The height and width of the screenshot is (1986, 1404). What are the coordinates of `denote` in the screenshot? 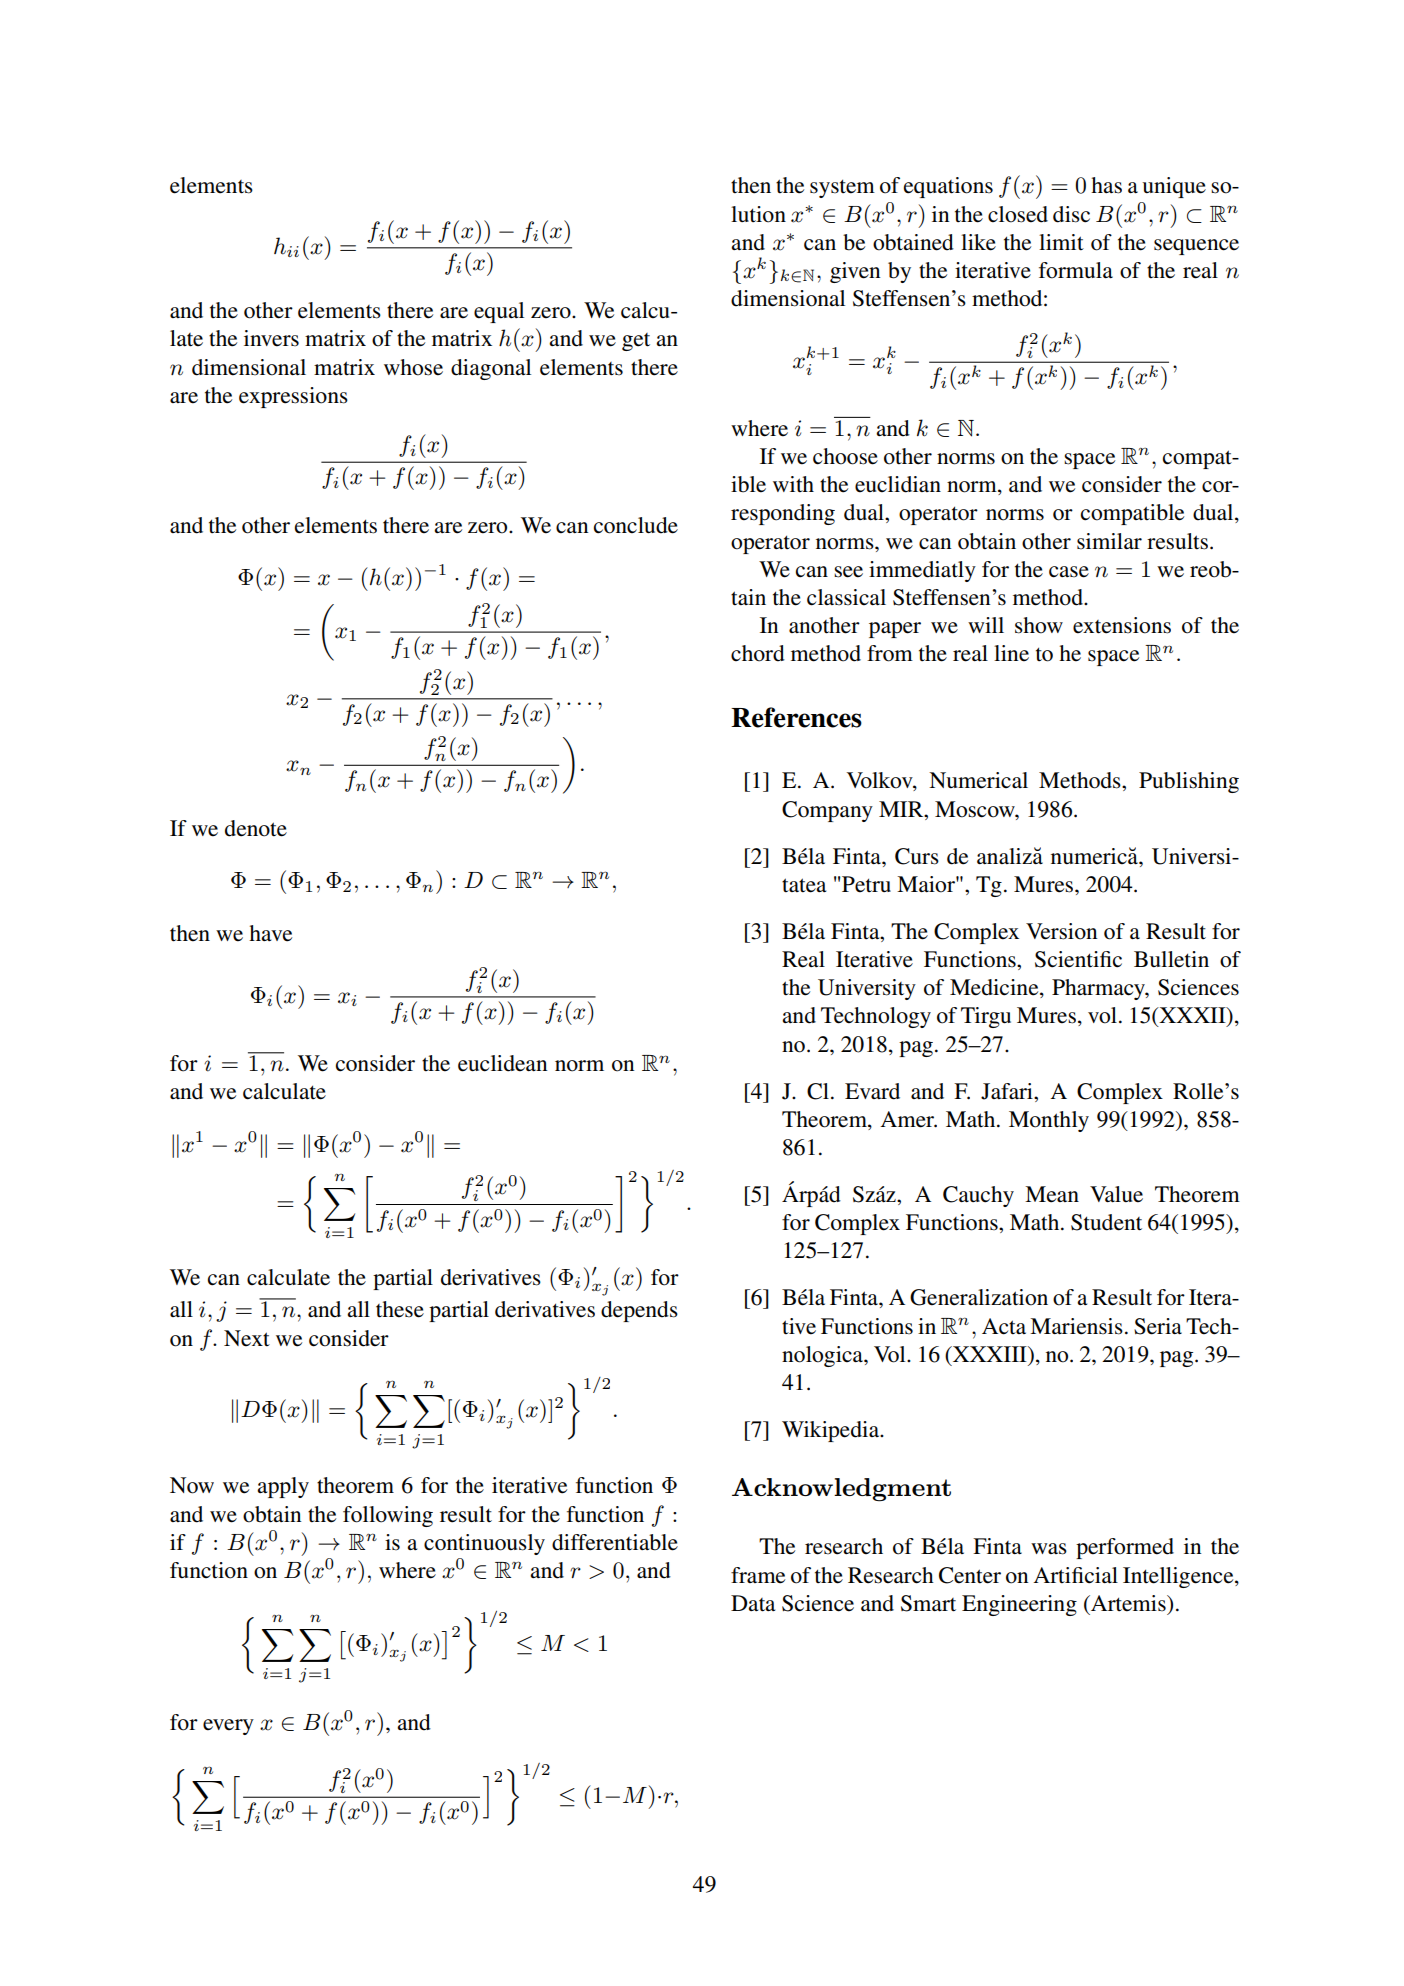 It's located at (256, 828).
